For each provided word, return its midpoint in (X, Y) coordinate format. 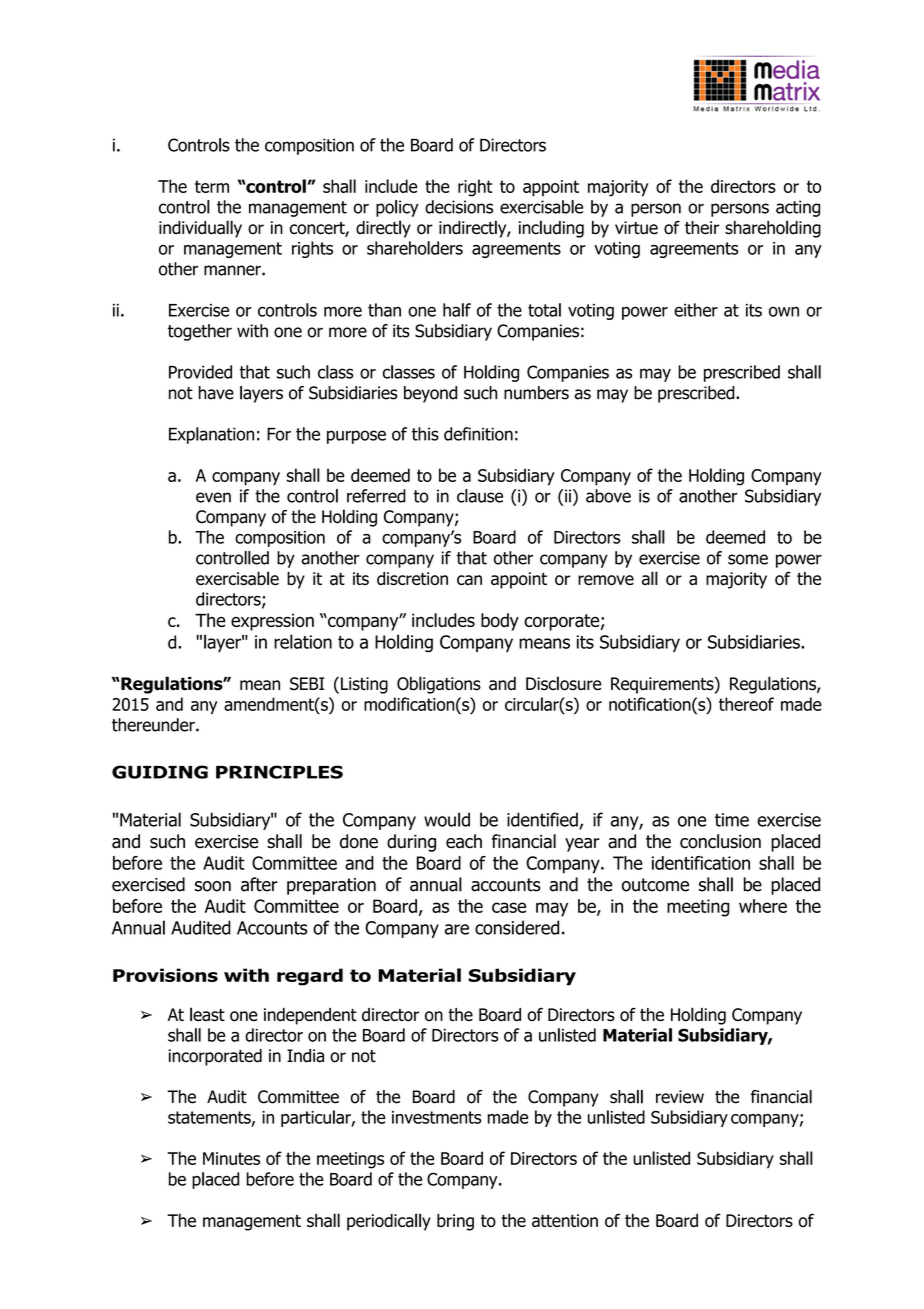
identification (701, 863)
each (464, 841)
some (748, 559)
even (213, 497)
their (702, 228)
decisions (459, 207)
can (469, 580)
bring (455, 1222)
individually (200, 229)
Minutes (231, 1158)
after (259, 884)
